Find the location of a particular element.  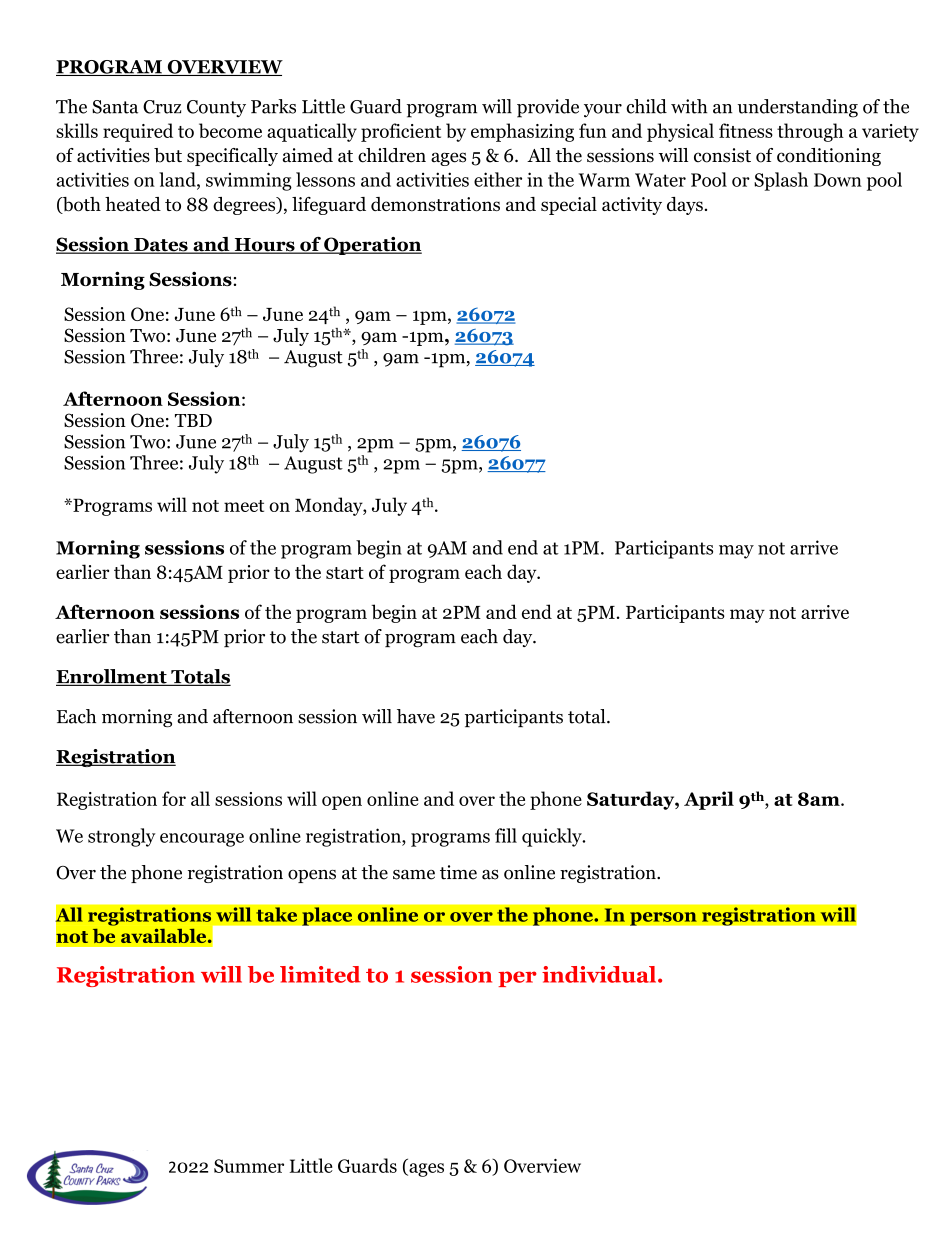

days is located at coordinates (685, 206).
